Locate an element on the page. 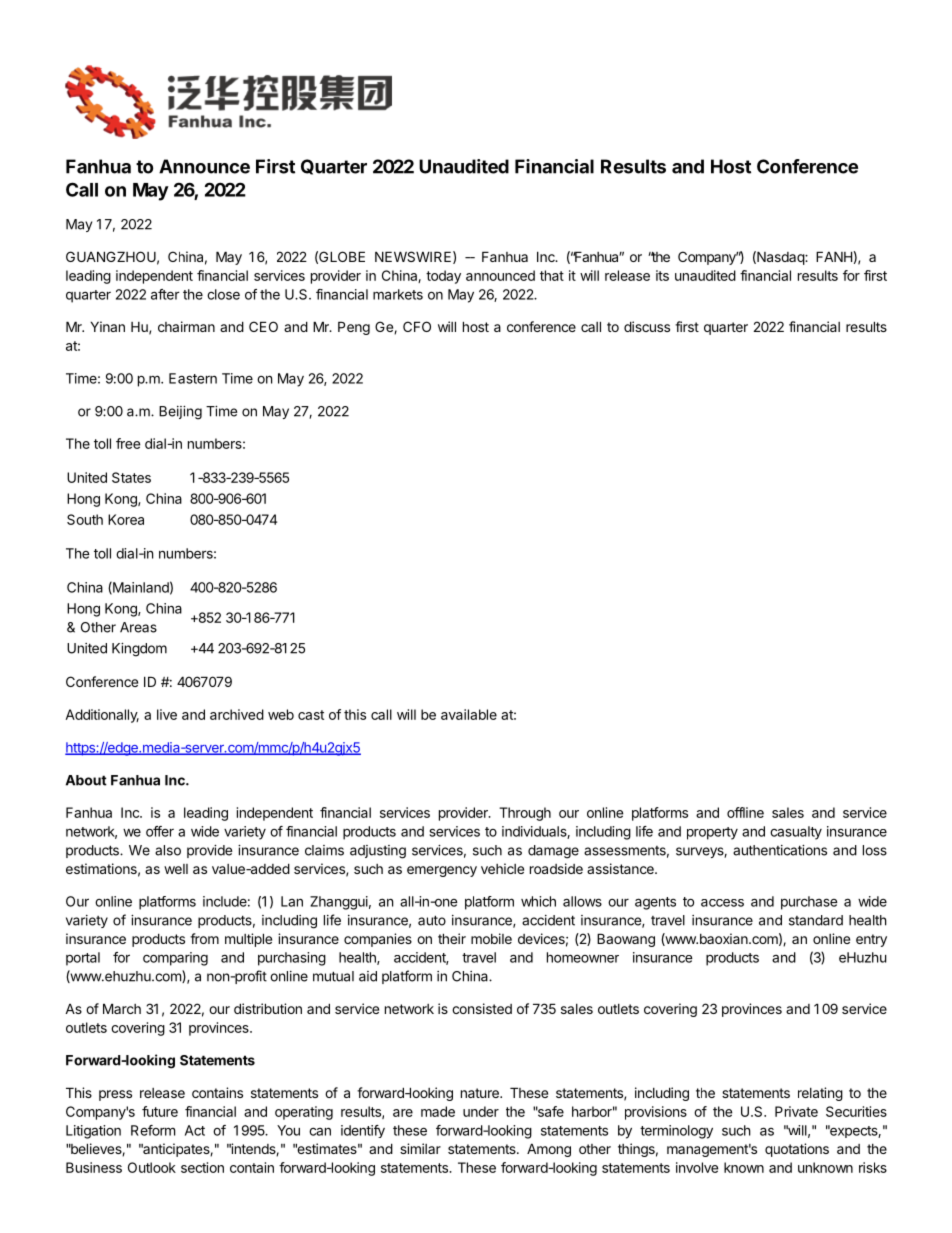  offline is located at coordinates (745, 812).
